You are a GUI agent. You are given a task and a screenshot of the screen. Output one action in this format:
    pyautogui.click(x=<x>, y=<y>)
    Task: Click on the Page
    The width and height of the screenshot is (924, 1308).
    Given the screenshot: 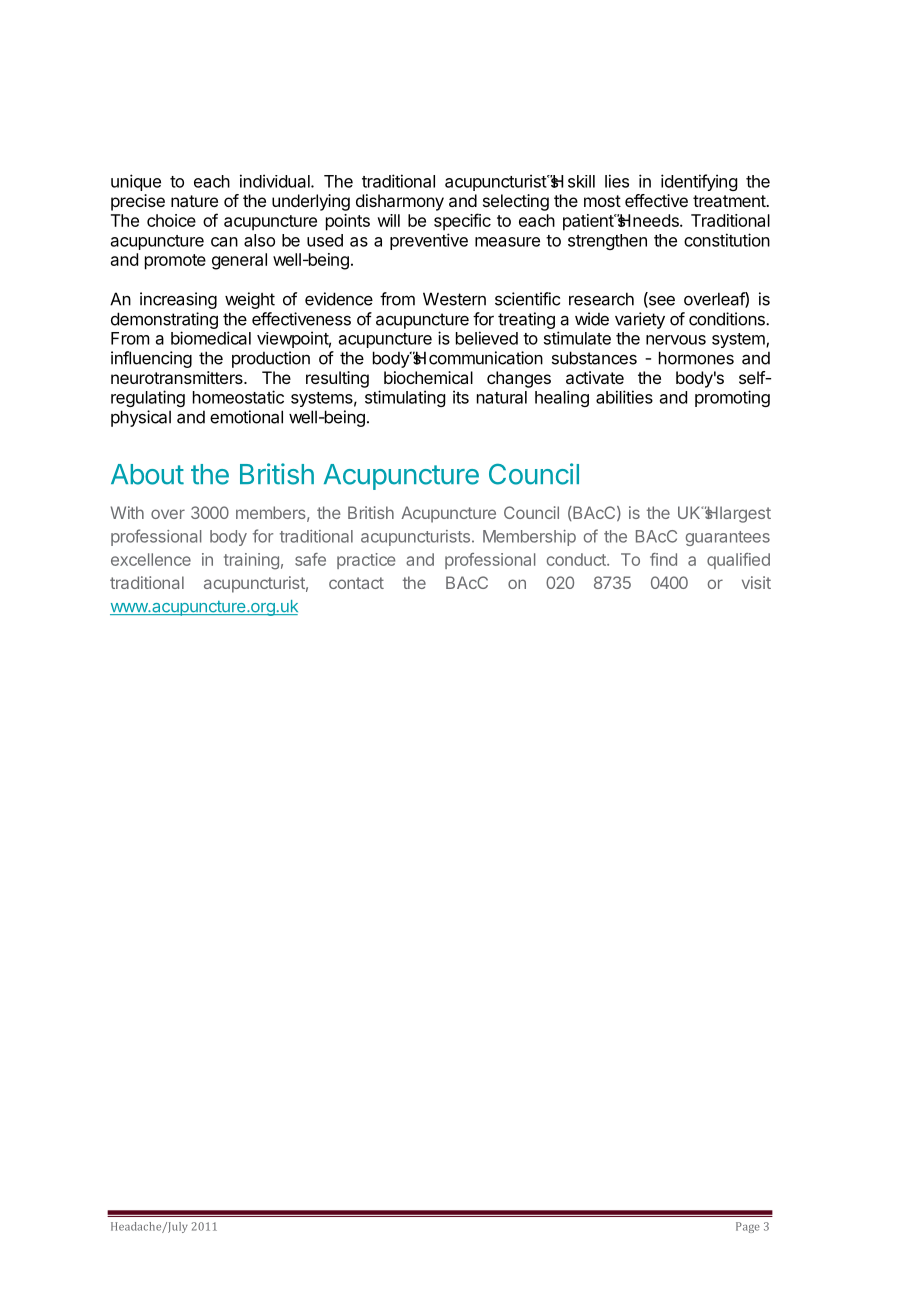 What is the action you would take?
    pyautogui.click(x=748, y=1227)
